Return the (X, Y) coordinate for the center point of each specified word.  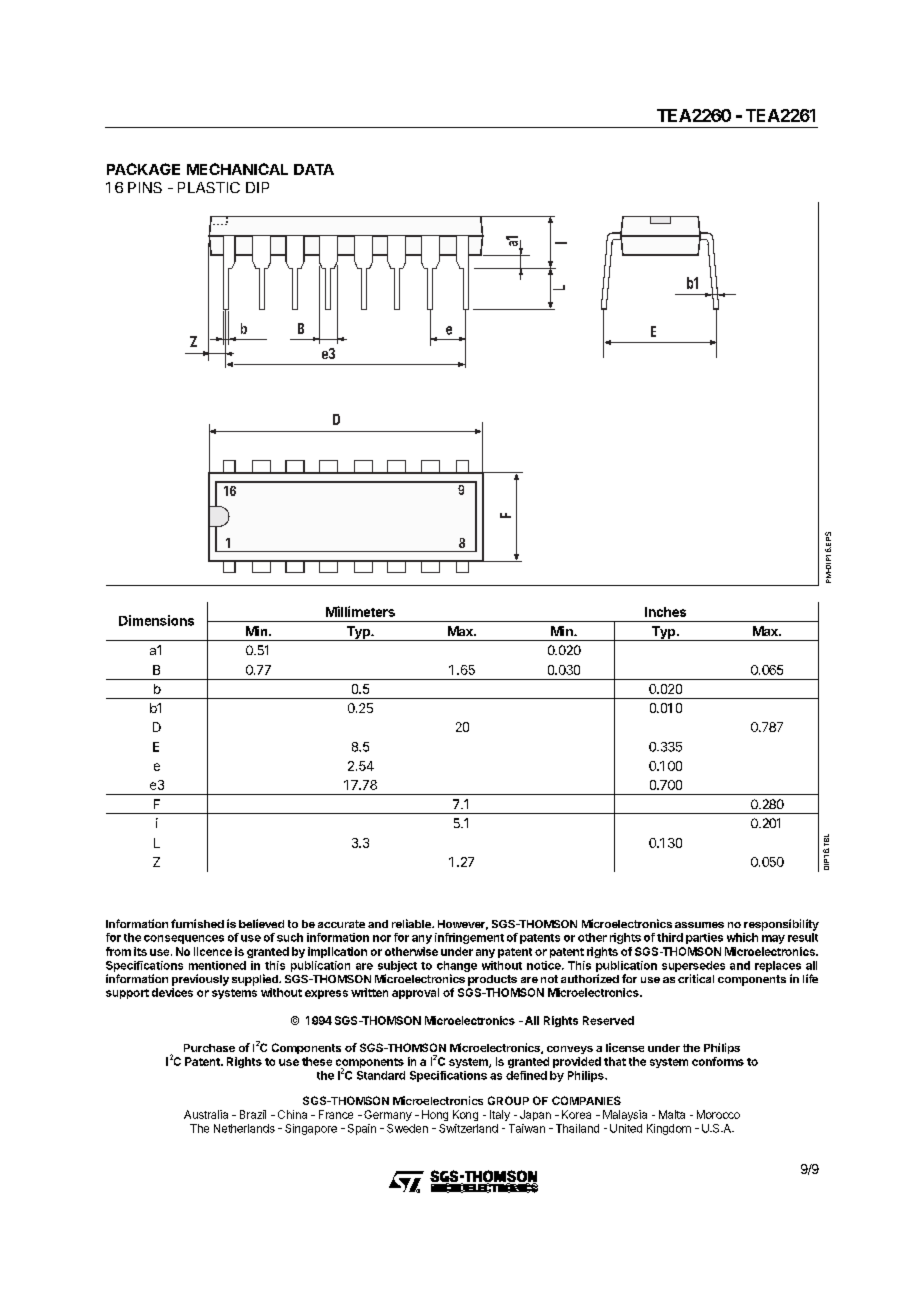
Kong (465, 1115)
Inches (665, 612)
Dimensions (156, 620)
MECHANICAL (237, 169)
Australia (206, 1114)
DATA (314, 169)
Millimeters (360, 611)
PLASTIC (209, 187)
